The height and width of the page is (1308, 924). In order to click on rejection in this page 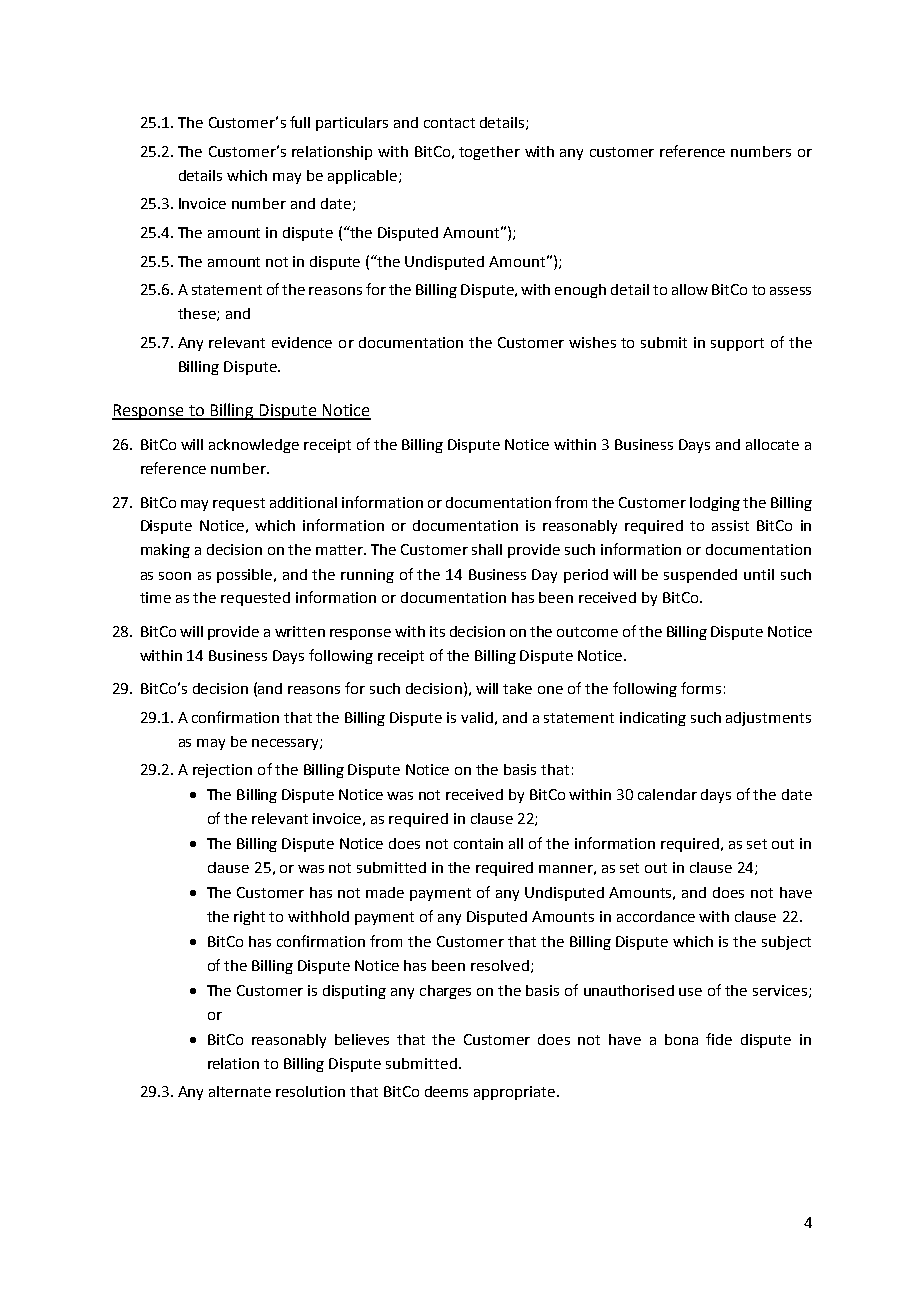, I will do `click(222, 771)`.
